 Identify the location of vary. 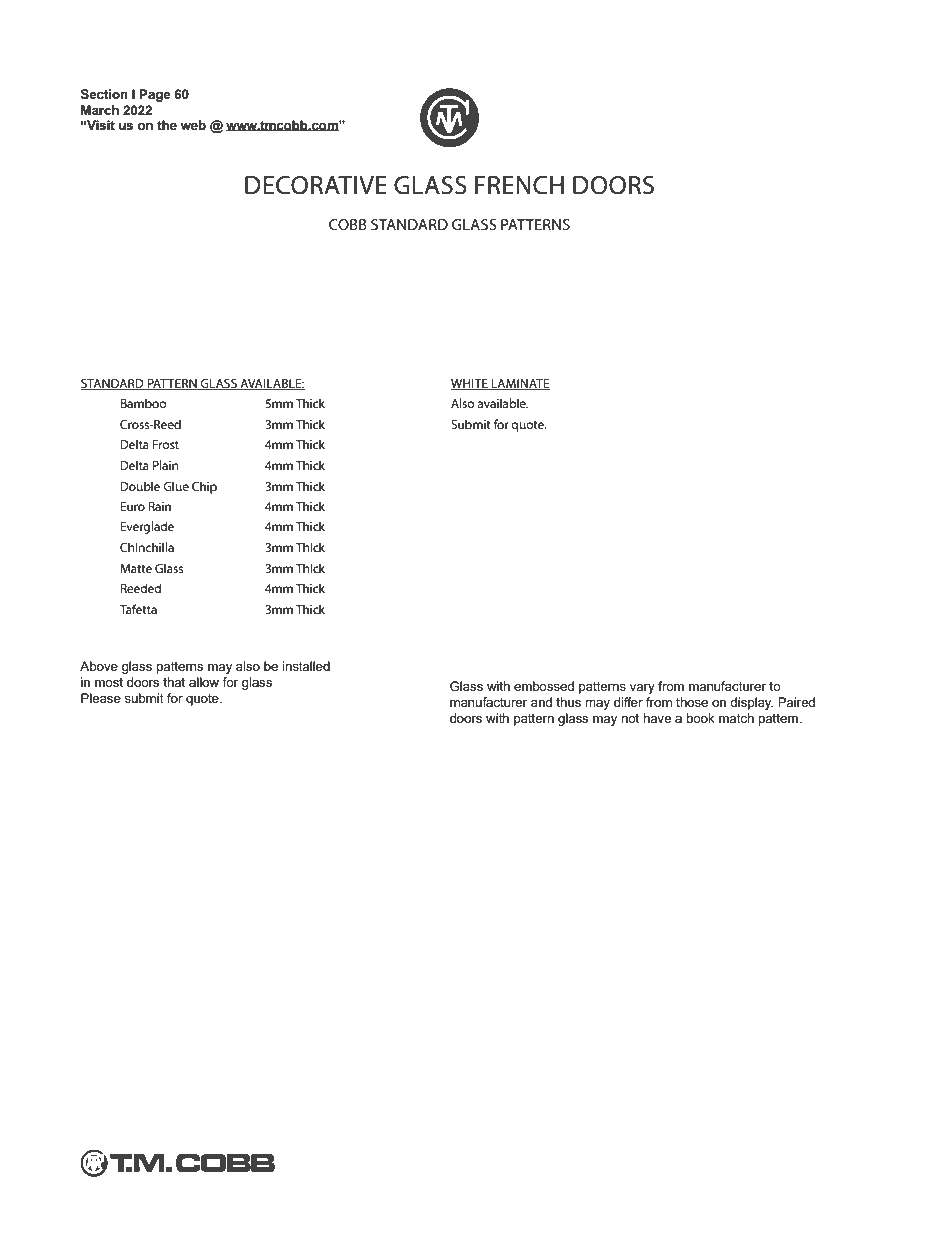
(642, 689).
